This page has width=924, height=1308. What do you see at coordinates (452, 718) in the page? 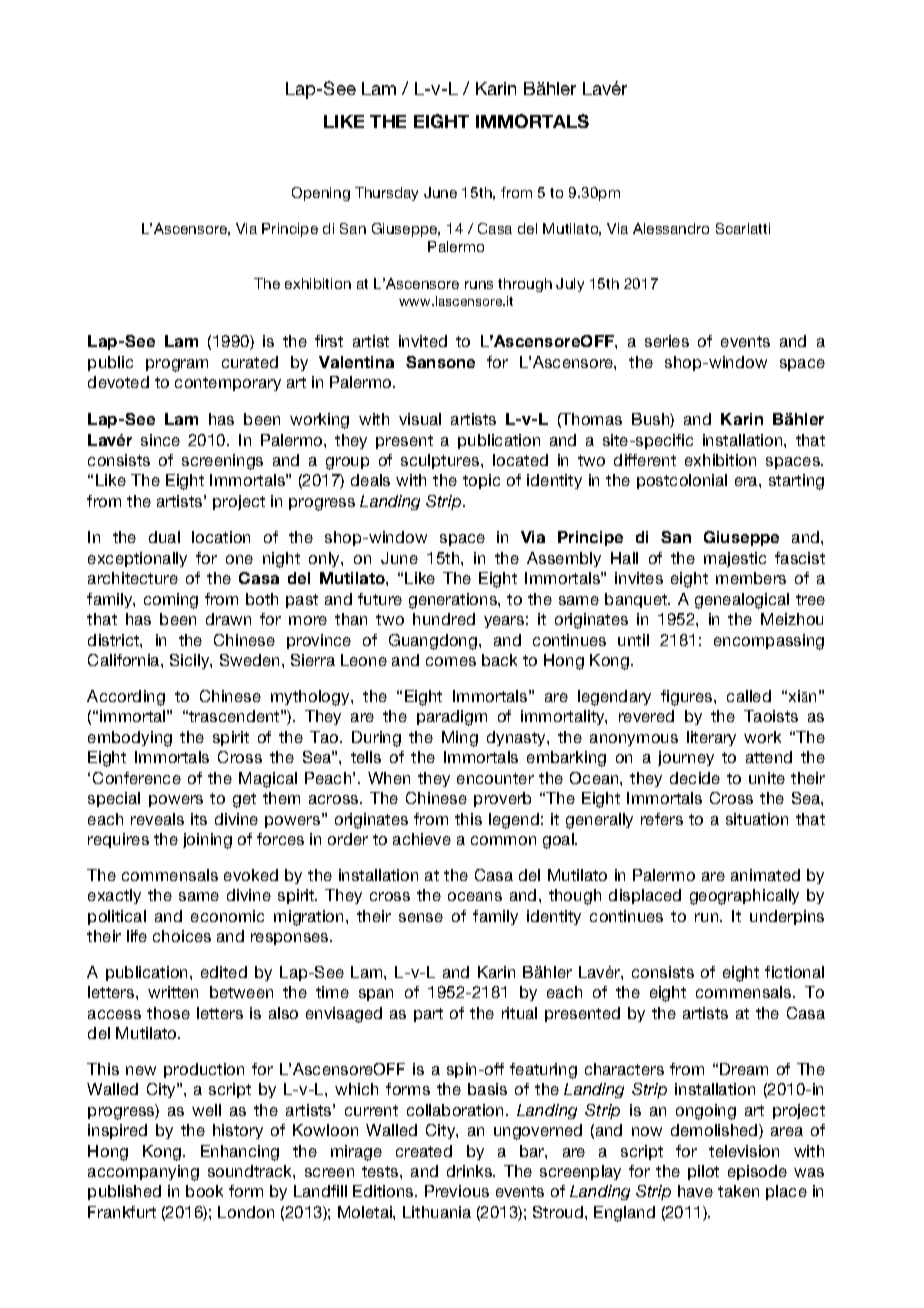
I see `paradigm` at bounding box center [452, 718].
